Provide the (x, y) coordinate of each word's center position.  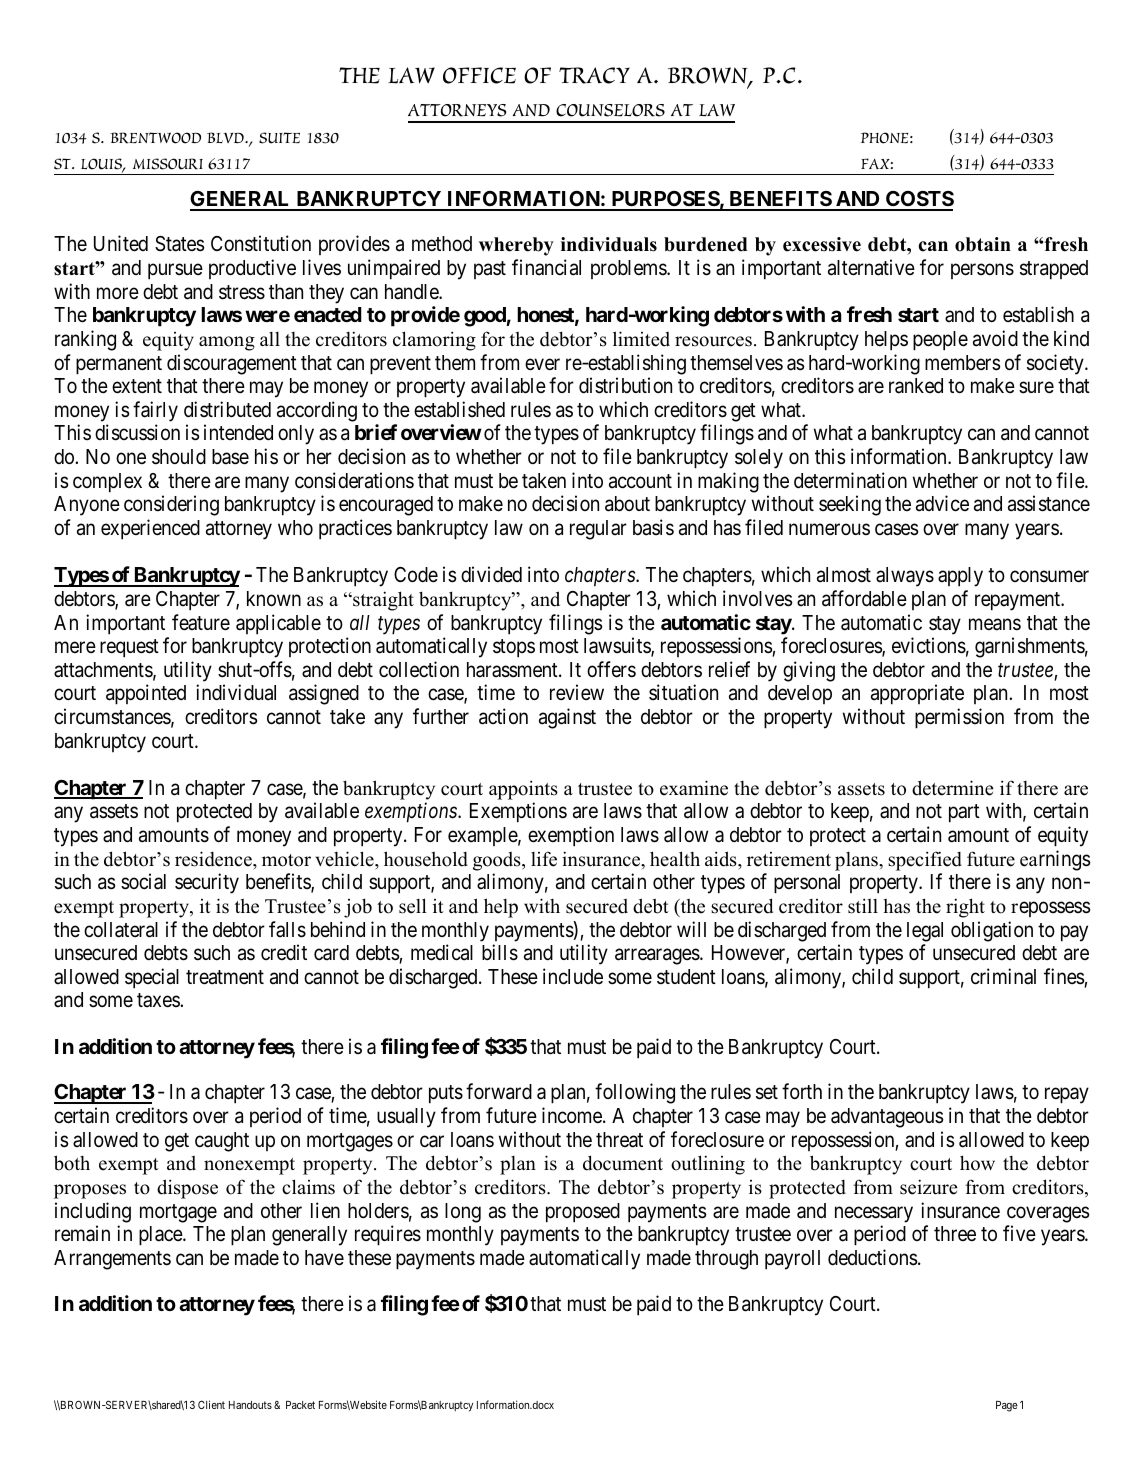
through (726, 1260)
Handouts (250, 1405)
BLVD (226, 137)
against (567, 718)
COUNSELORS (610, 110)
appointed (146, 694)
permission (959, 718)
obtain (983, 244)
